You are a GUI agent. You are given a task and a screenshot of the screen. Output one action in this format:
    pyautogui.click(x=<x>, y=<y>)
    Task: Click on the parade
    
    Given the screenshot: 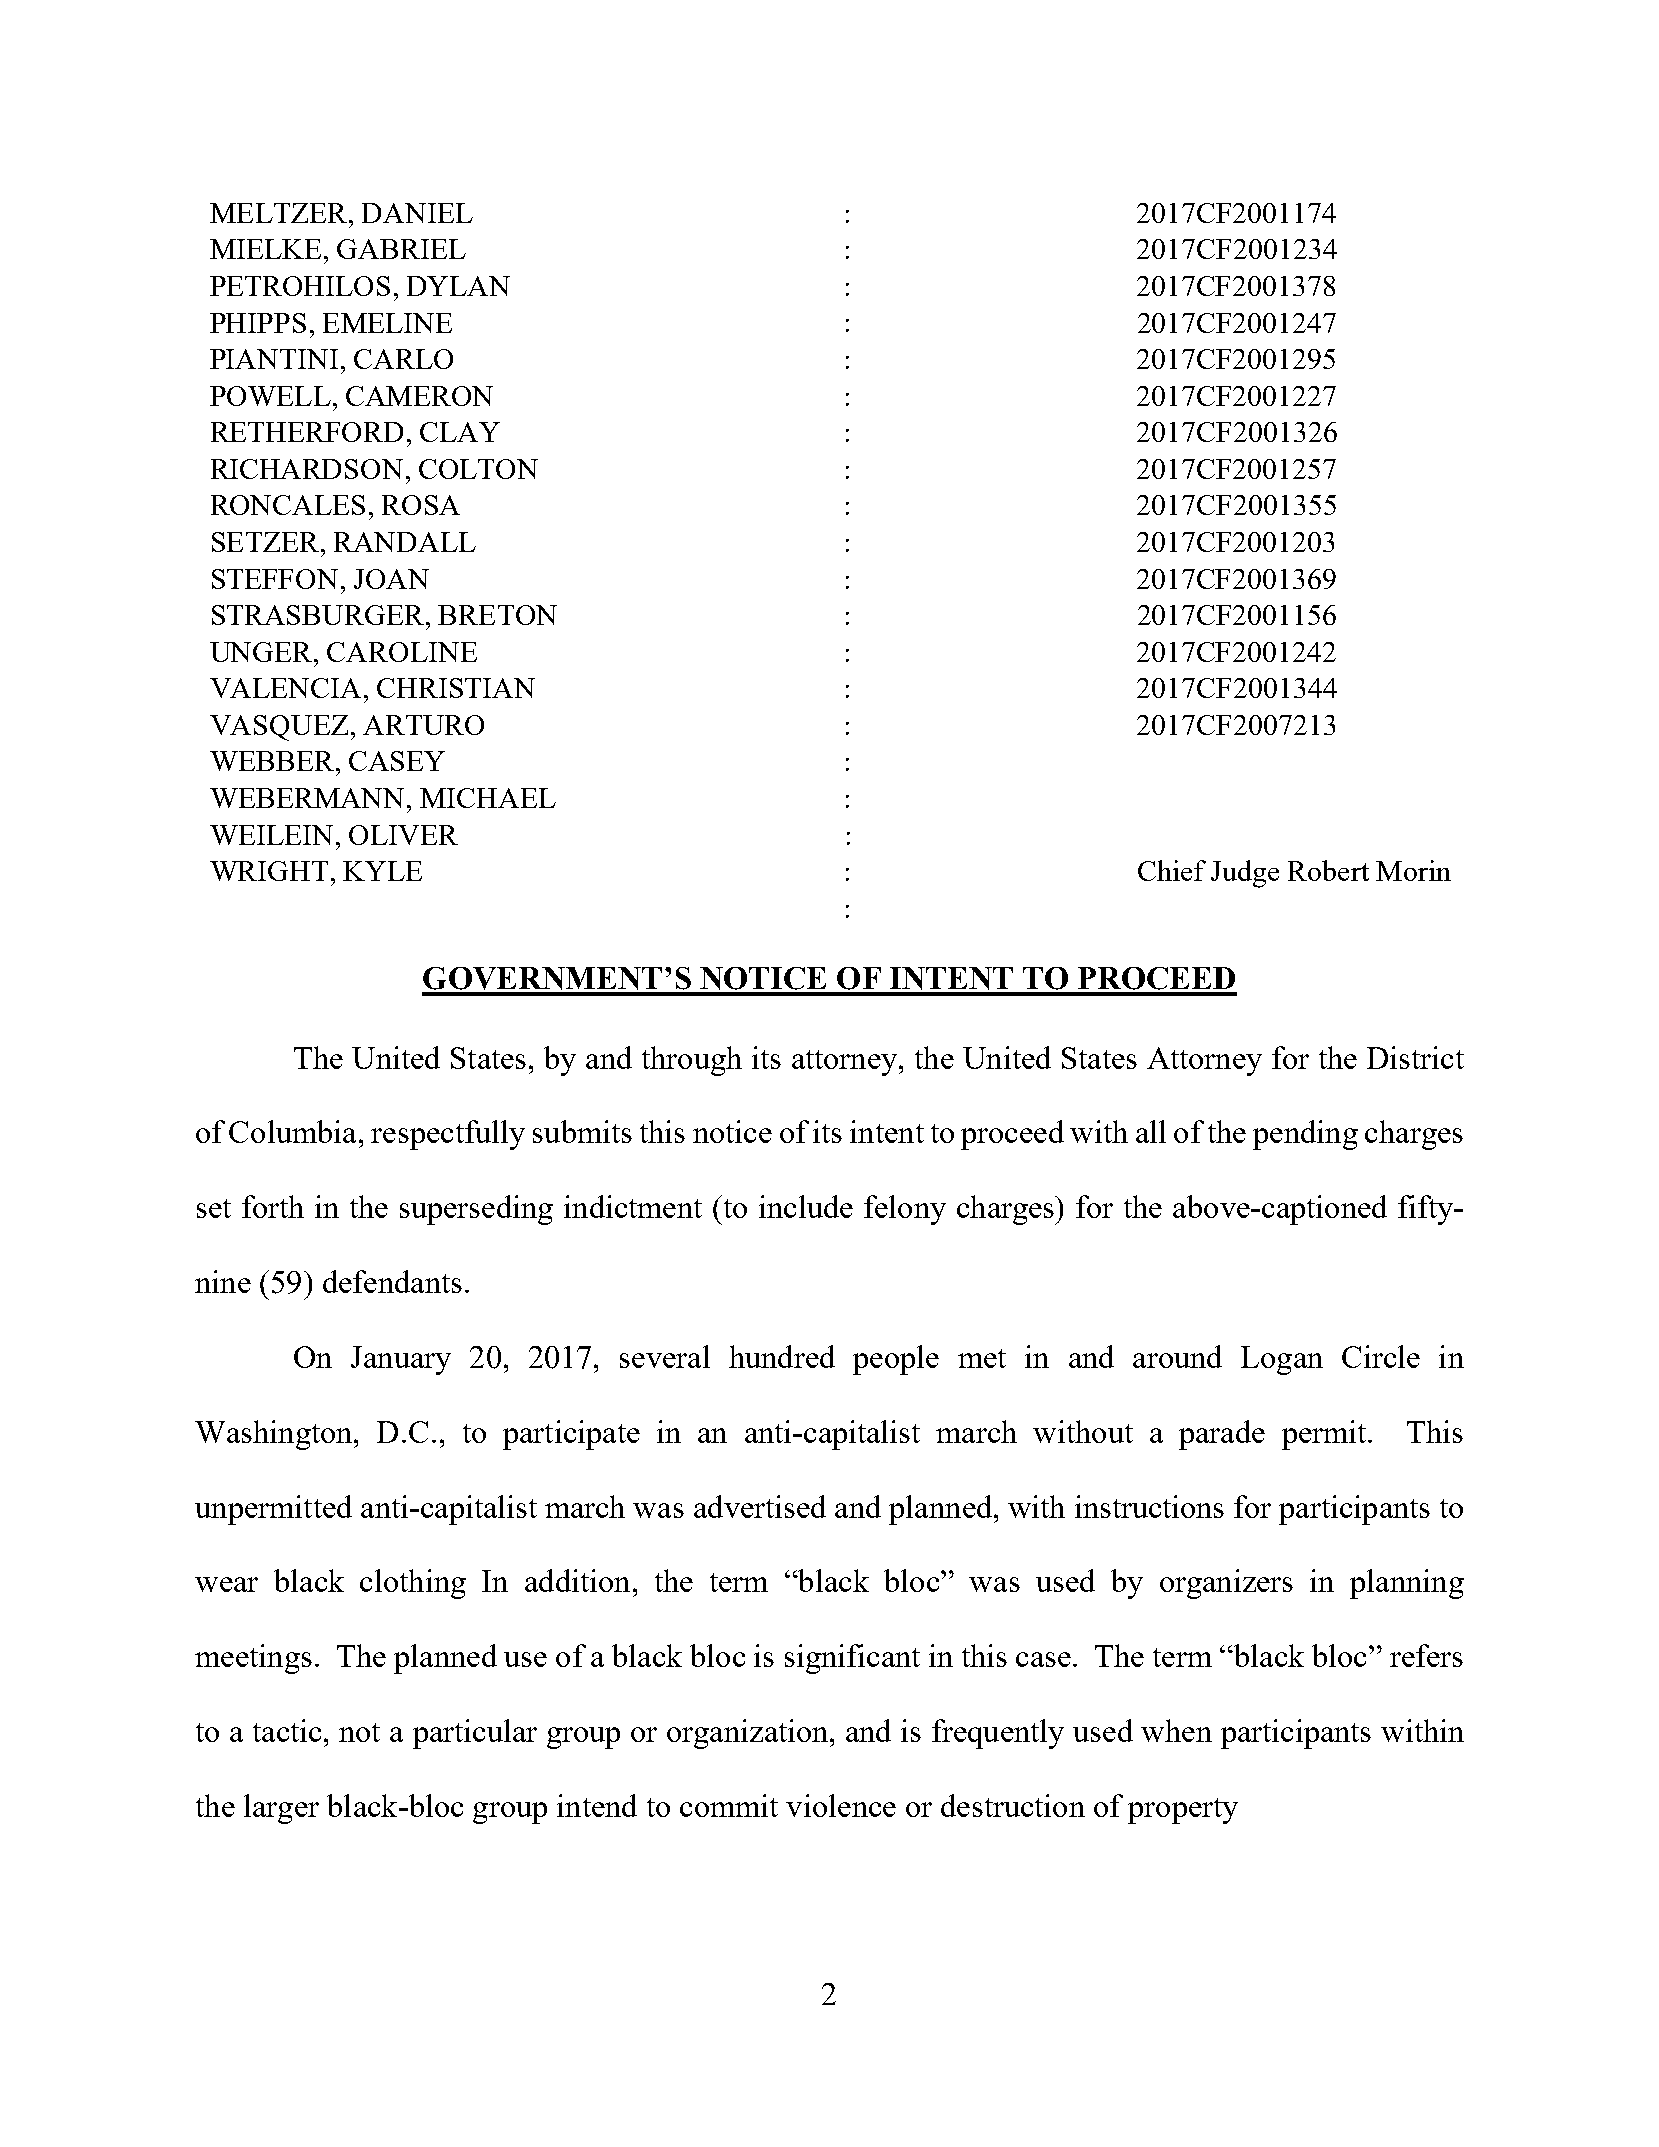 What is the action you would take?
    pyautogui.click(x=1222, y=1435)
